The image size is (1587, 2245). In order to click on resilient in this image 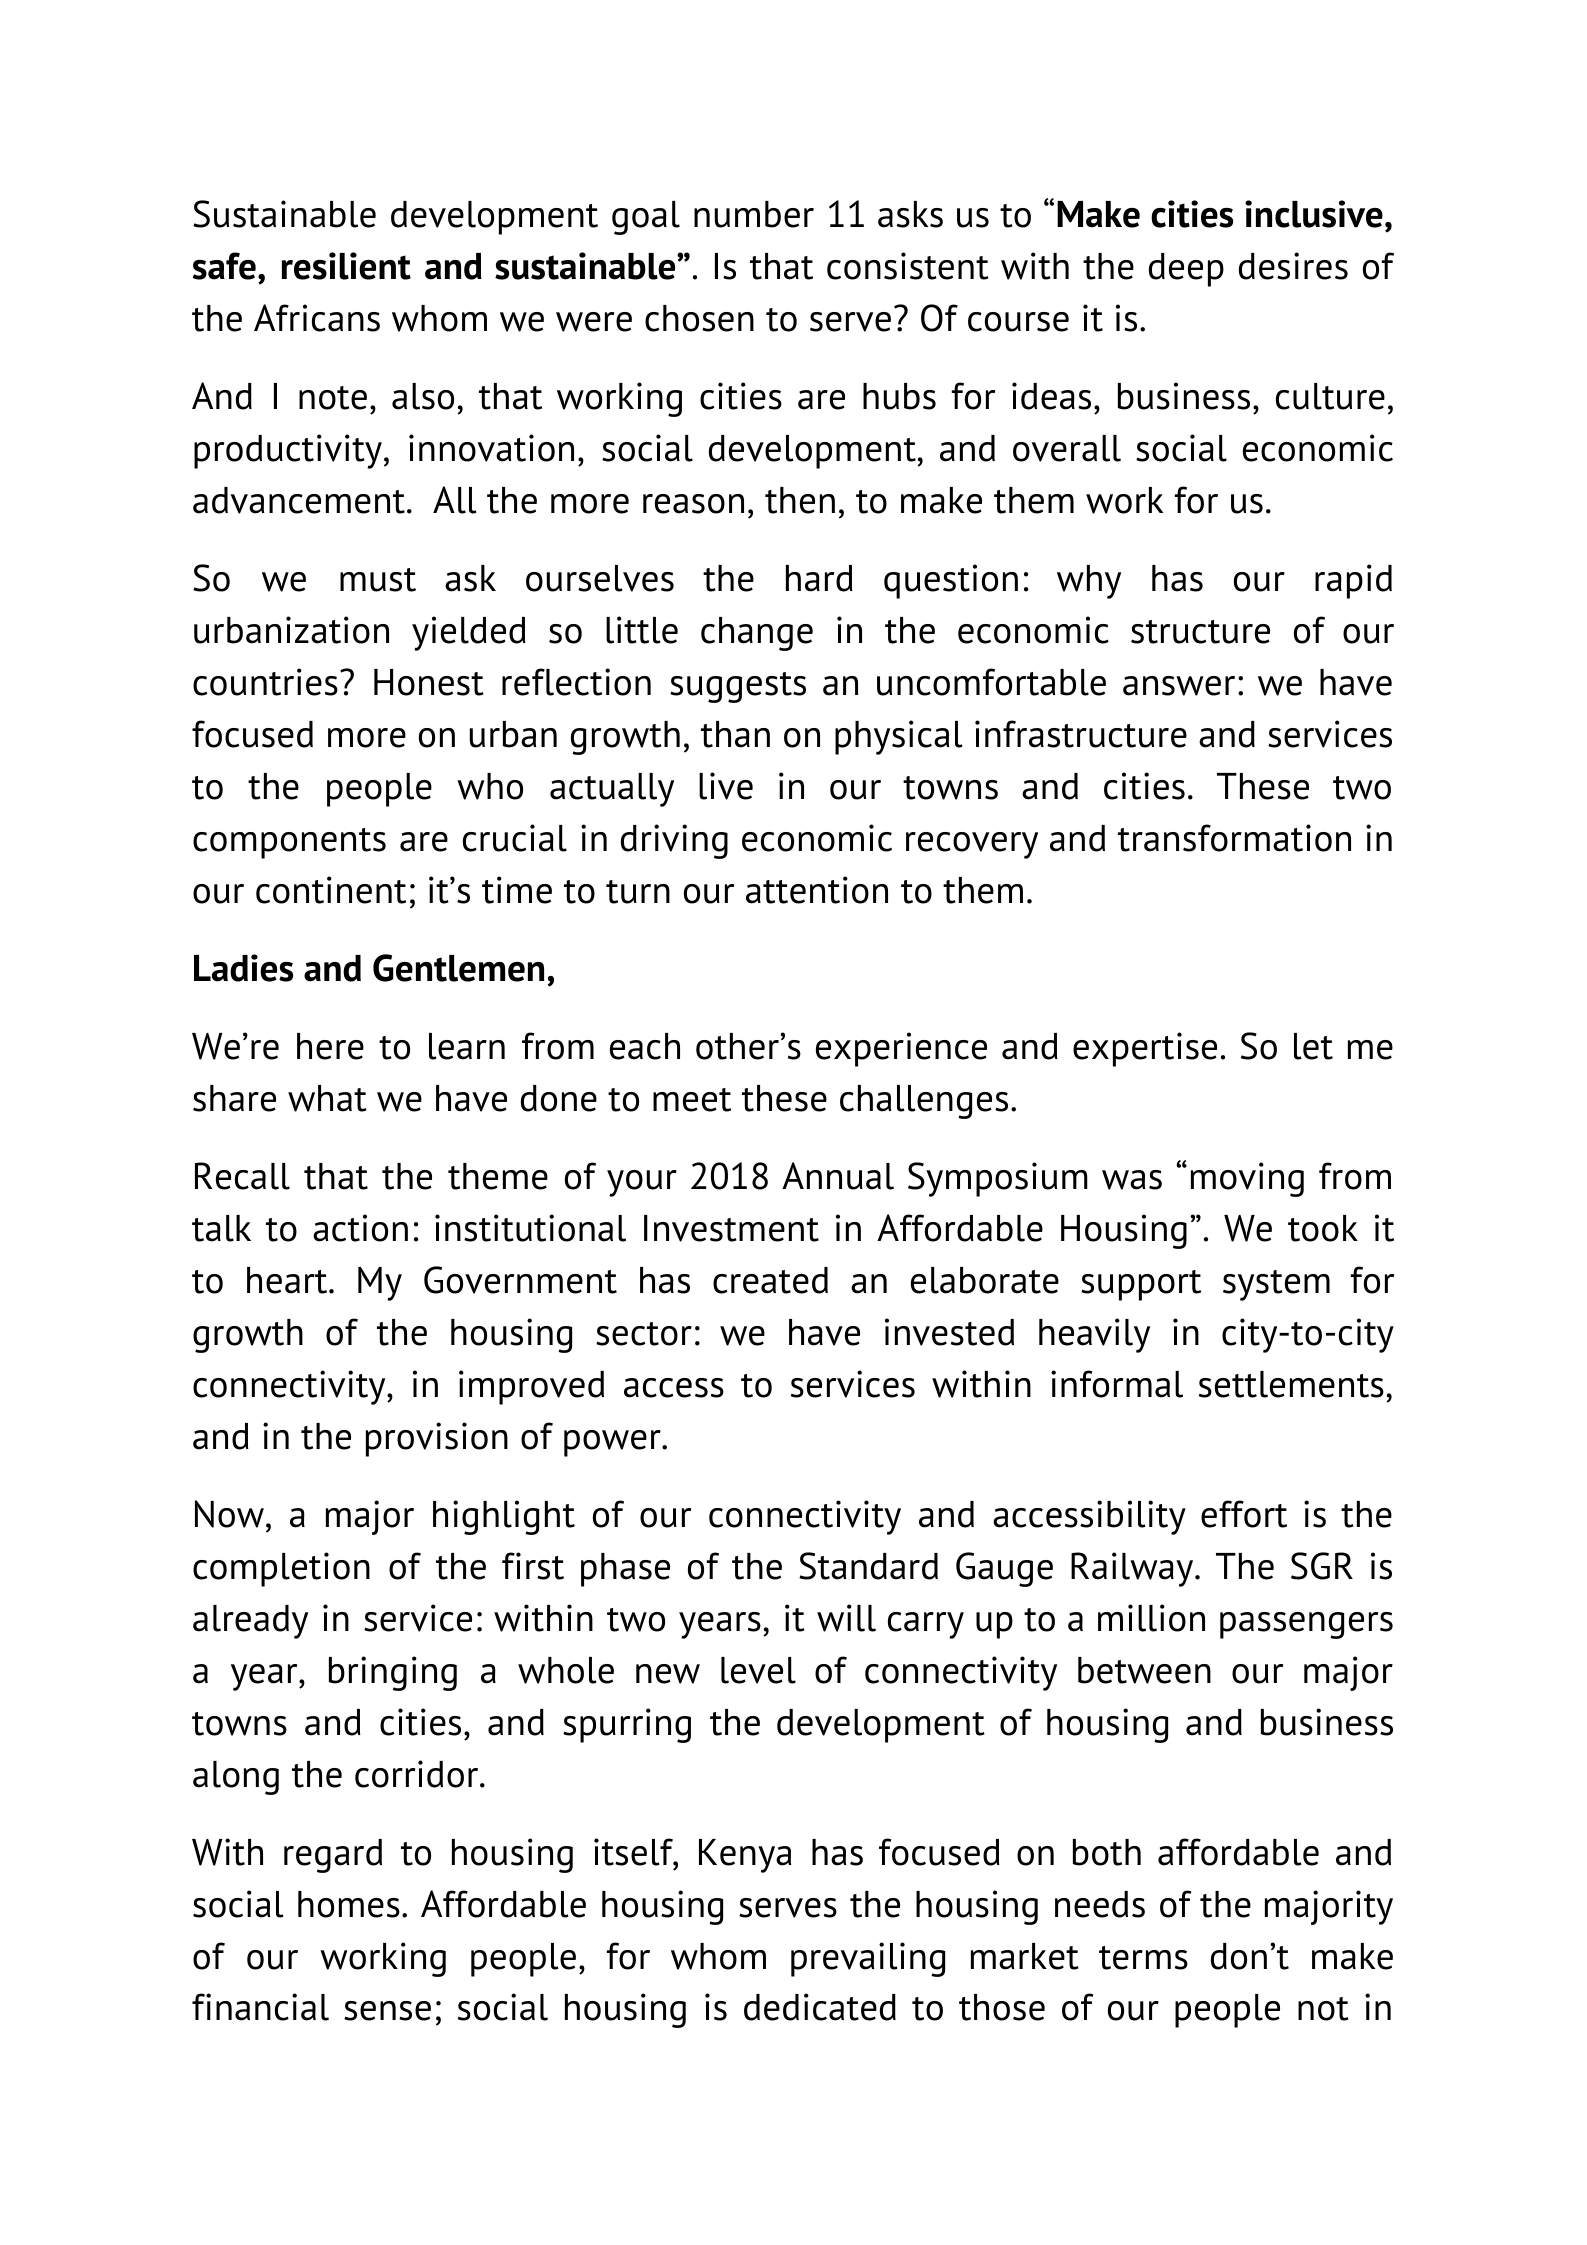, I will do `click(346, 266)`.
